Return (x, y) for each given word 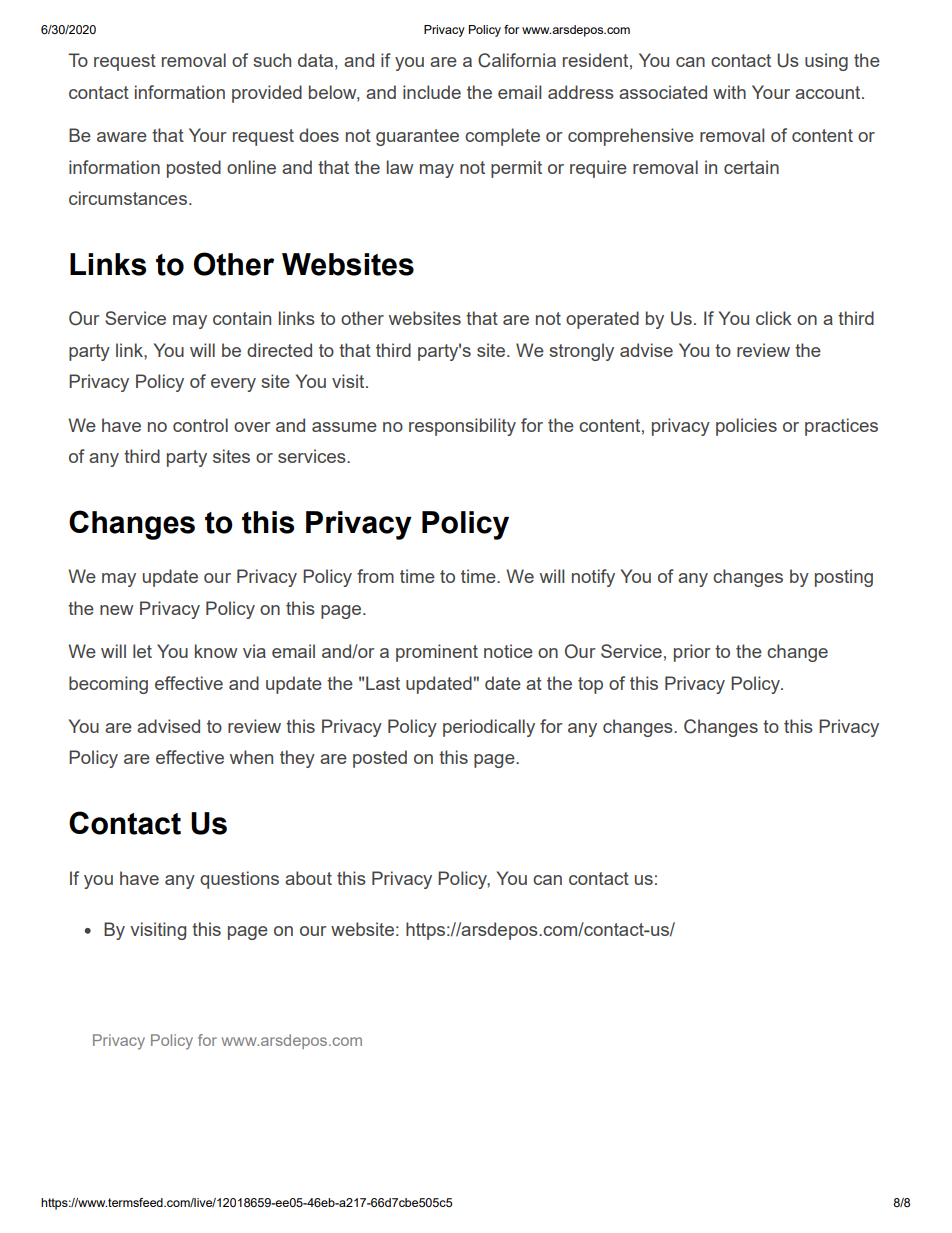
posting (844, 578)
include (432, 92)
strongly (581, 352)
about (308, 878)
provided (267, 94)
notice (508, 651)
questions (239, 880)
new (116, 610)
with (729, 92)
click (774, 318)
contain (242, 318)
